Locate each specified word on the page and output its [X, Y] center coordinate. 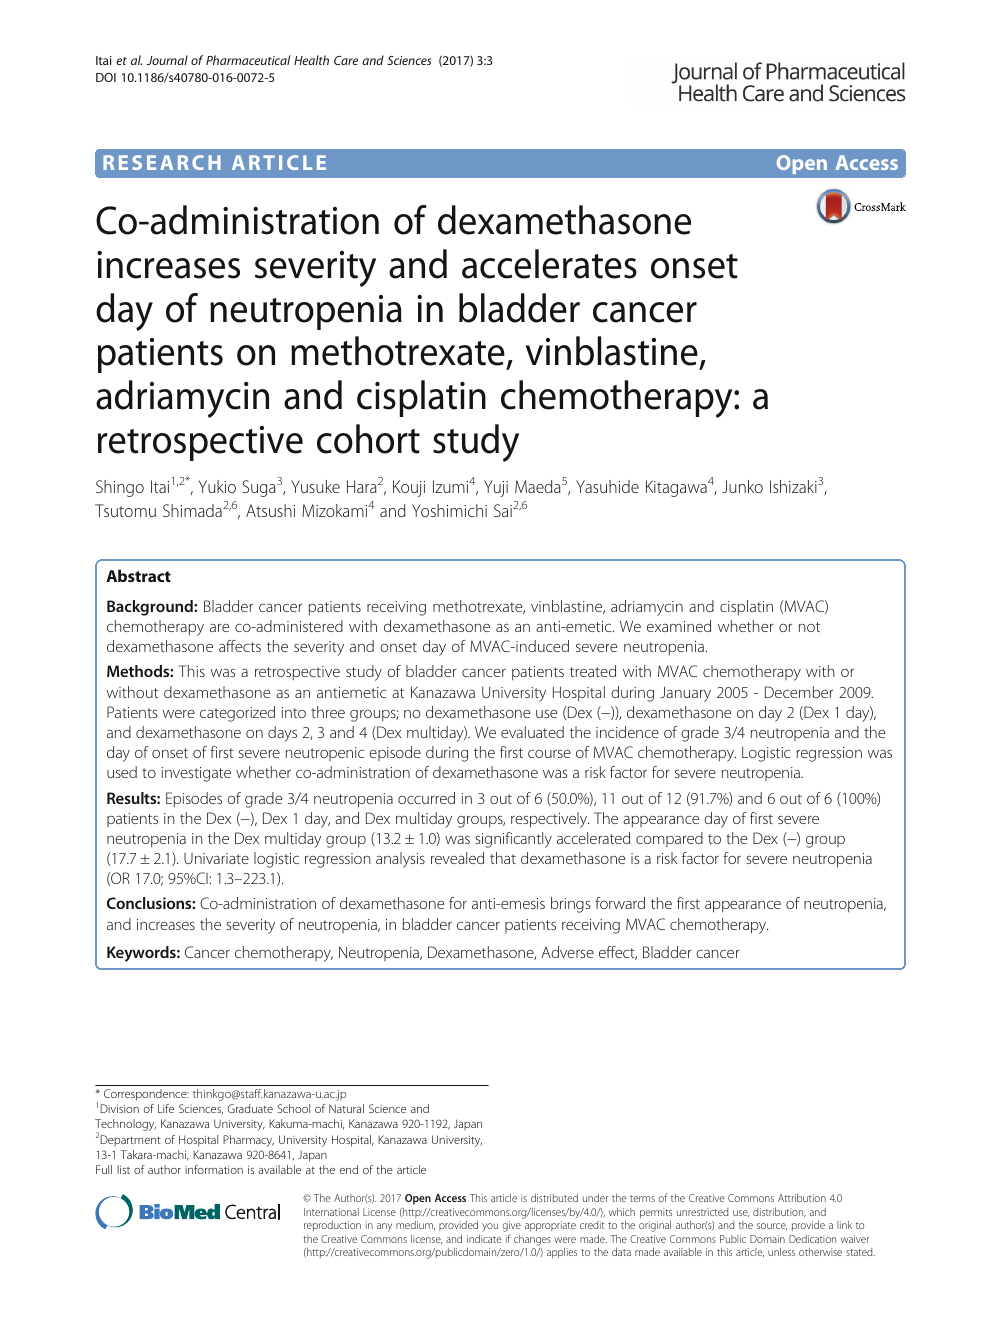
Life [166, 1108]
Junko [742, 486]
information [214, 1169]
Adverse [567, 952]
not [809, 627]
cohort [368, 439]
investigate [196, 774]
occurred [426, 798]
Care [346, 60]
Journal [167, 60]
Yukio [217, 486]
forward [620, 903]
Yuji [496, 488]
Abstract [138, 575]
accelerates [549, 264]
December [799, 692]
